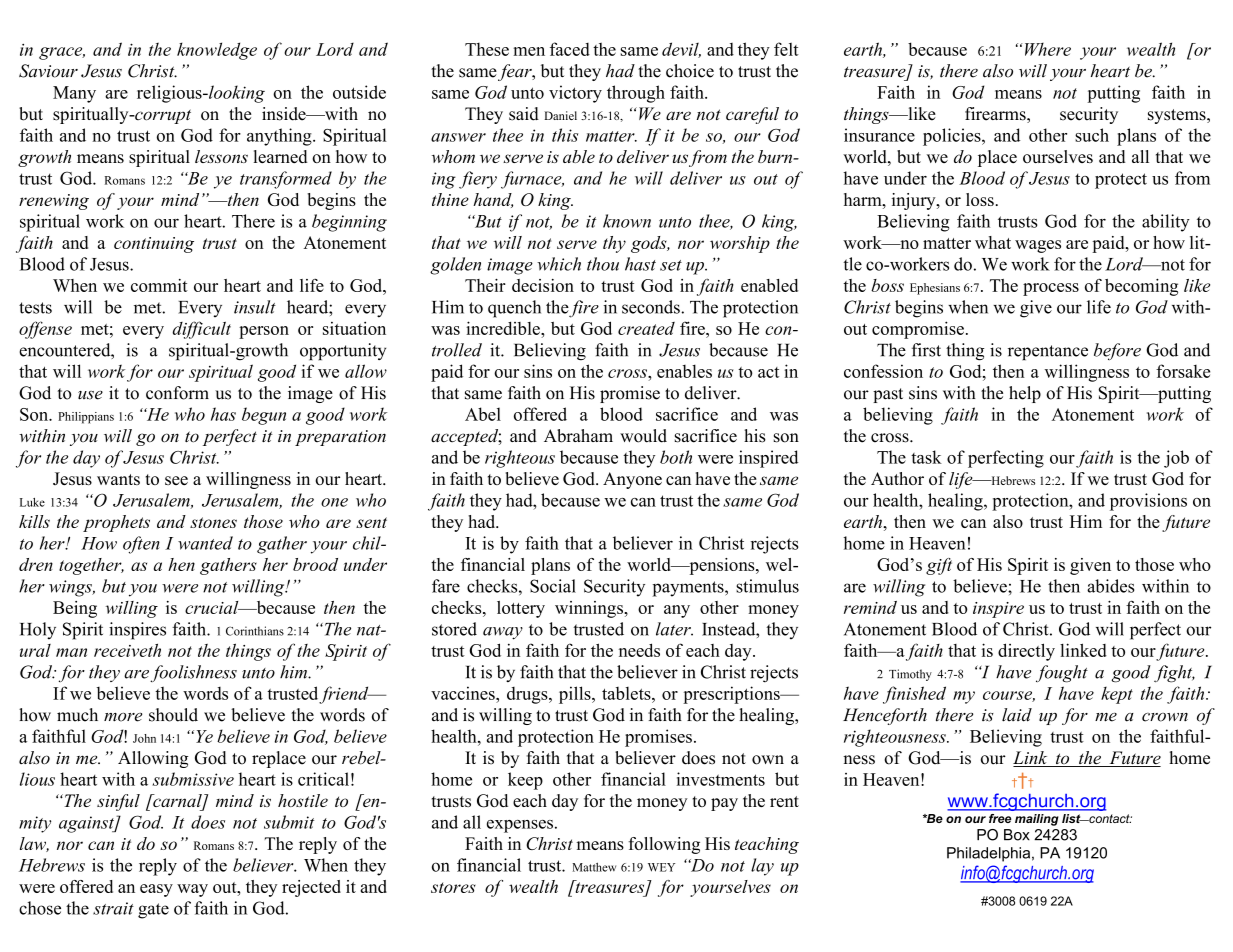 The image size is (1233, 952). Describe the element at coordinates (1062, 674) in the page. I see `fought` at that location.
